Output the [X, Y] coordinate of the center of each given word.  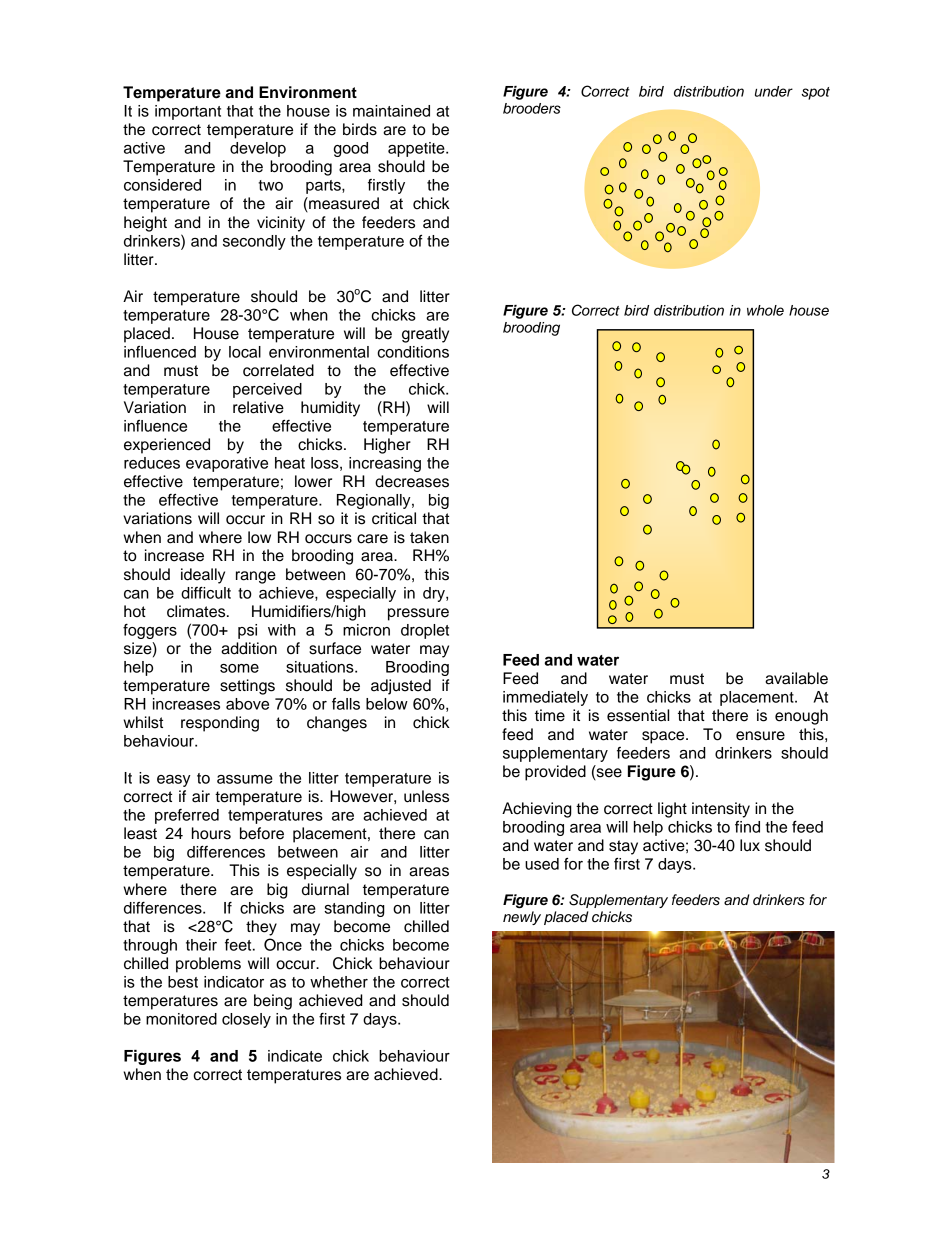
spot [815, 93]
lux [750, 845]
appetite [417, 149]
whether [339, 982]
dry [435, 594]
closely [246, 1020]
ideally [203, 576]
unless [426, 796]
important [188, 112]
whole [765, 310]
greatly [425, 335]
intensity [721, 810]
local [245, 352]
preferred [187, 816]
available [796, 678]
